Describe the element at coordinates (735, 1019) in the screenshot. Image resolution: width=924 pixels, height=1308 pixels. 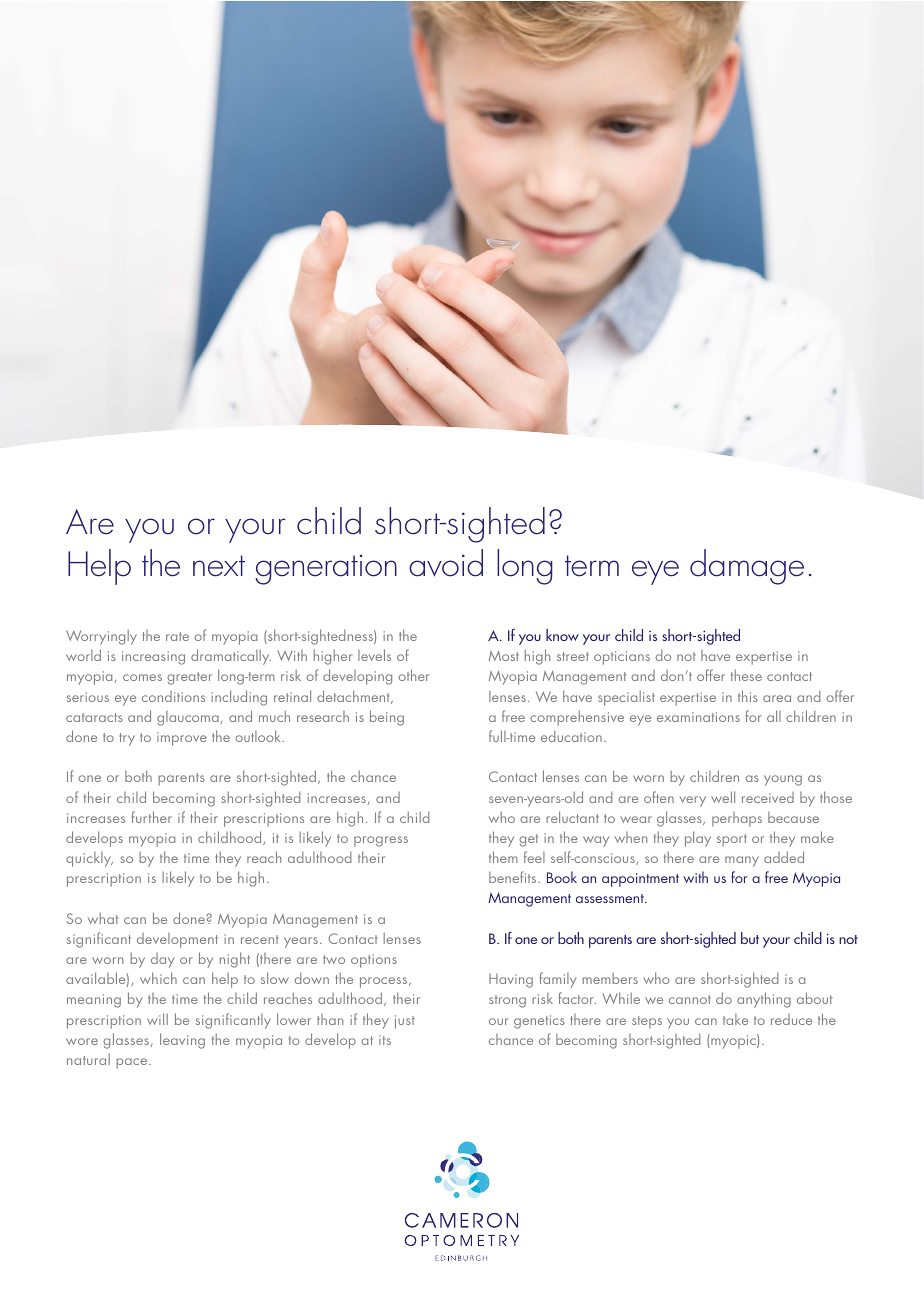
I see `take` at that location.
